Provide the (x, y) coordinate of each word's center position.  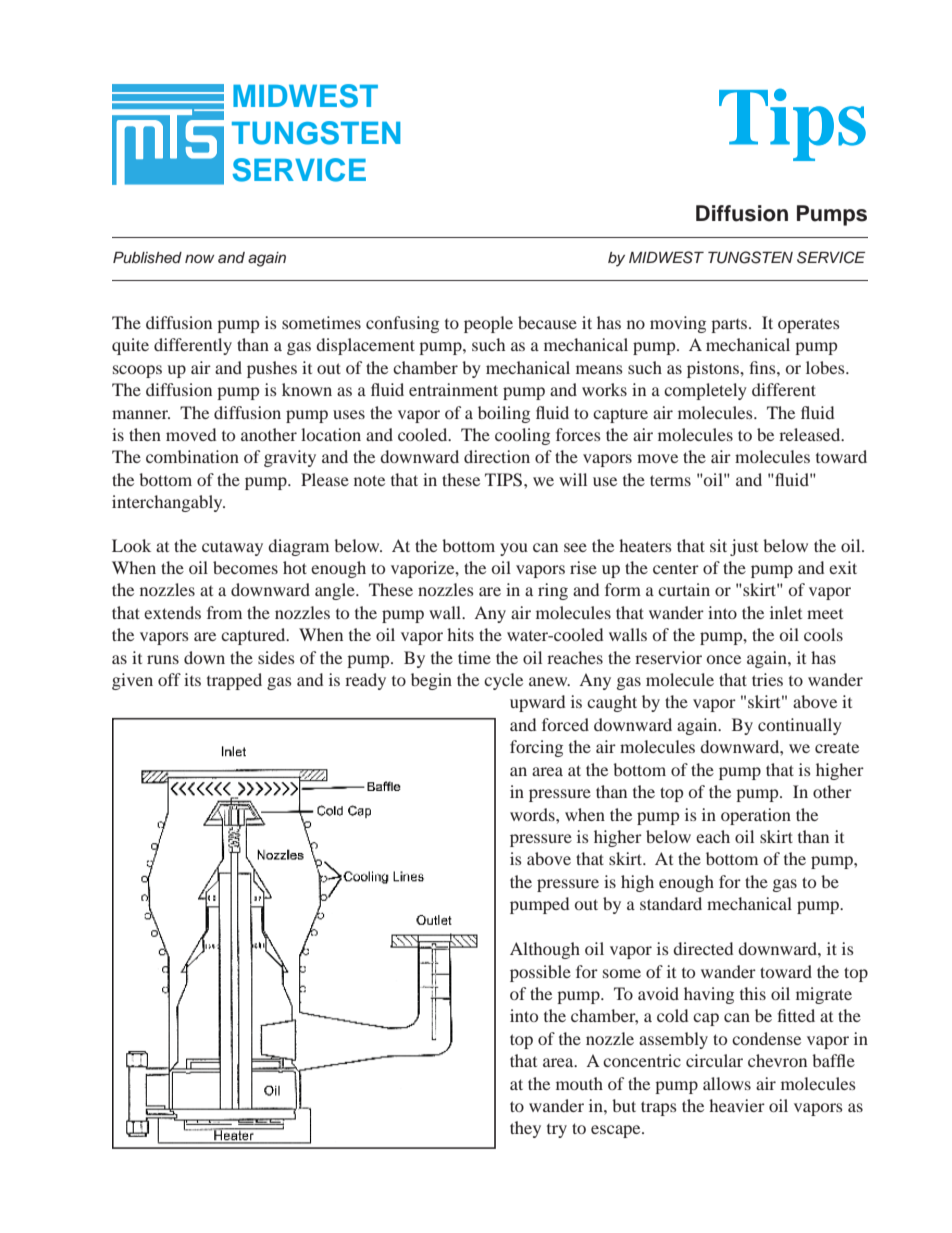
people (488, 324)
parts (730, 326)
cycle (503, 681)
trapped (234, 681)
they (525, 1129)
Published (147, 258)
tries (767, 679)
